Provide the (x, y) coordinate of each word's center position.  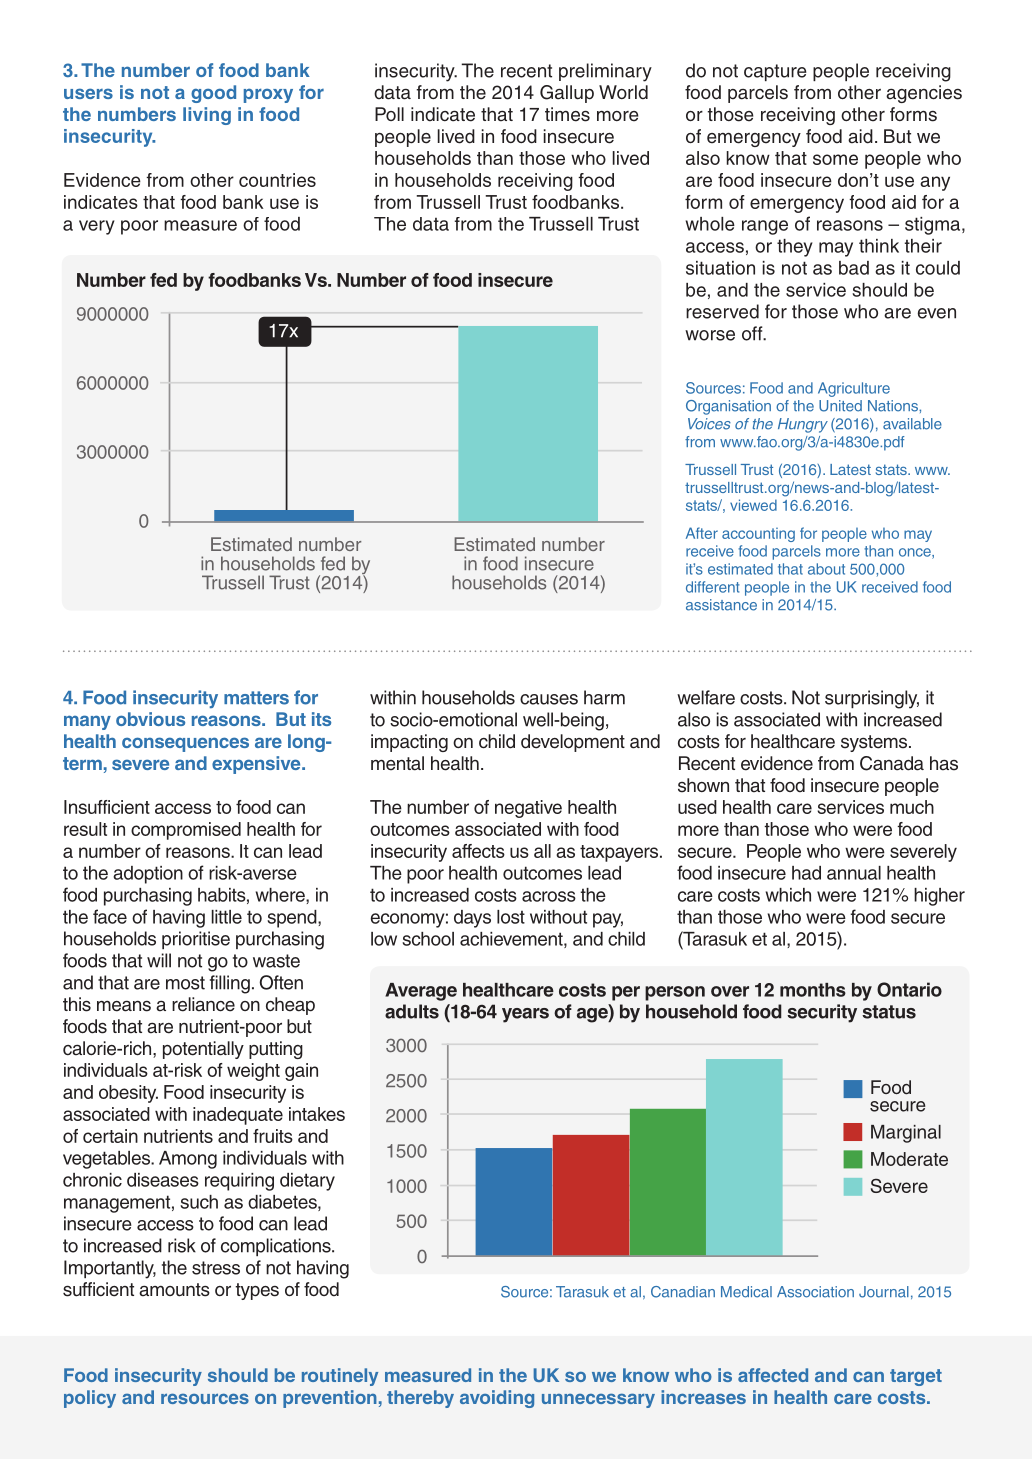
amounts (174, 1290)
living (207, 116)
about (826, 569)
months (813, 990)
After (702, 533)
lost (511, 917)
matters (256, 698)
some (835, 159)
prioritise (196, 940)
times (567, 114)
